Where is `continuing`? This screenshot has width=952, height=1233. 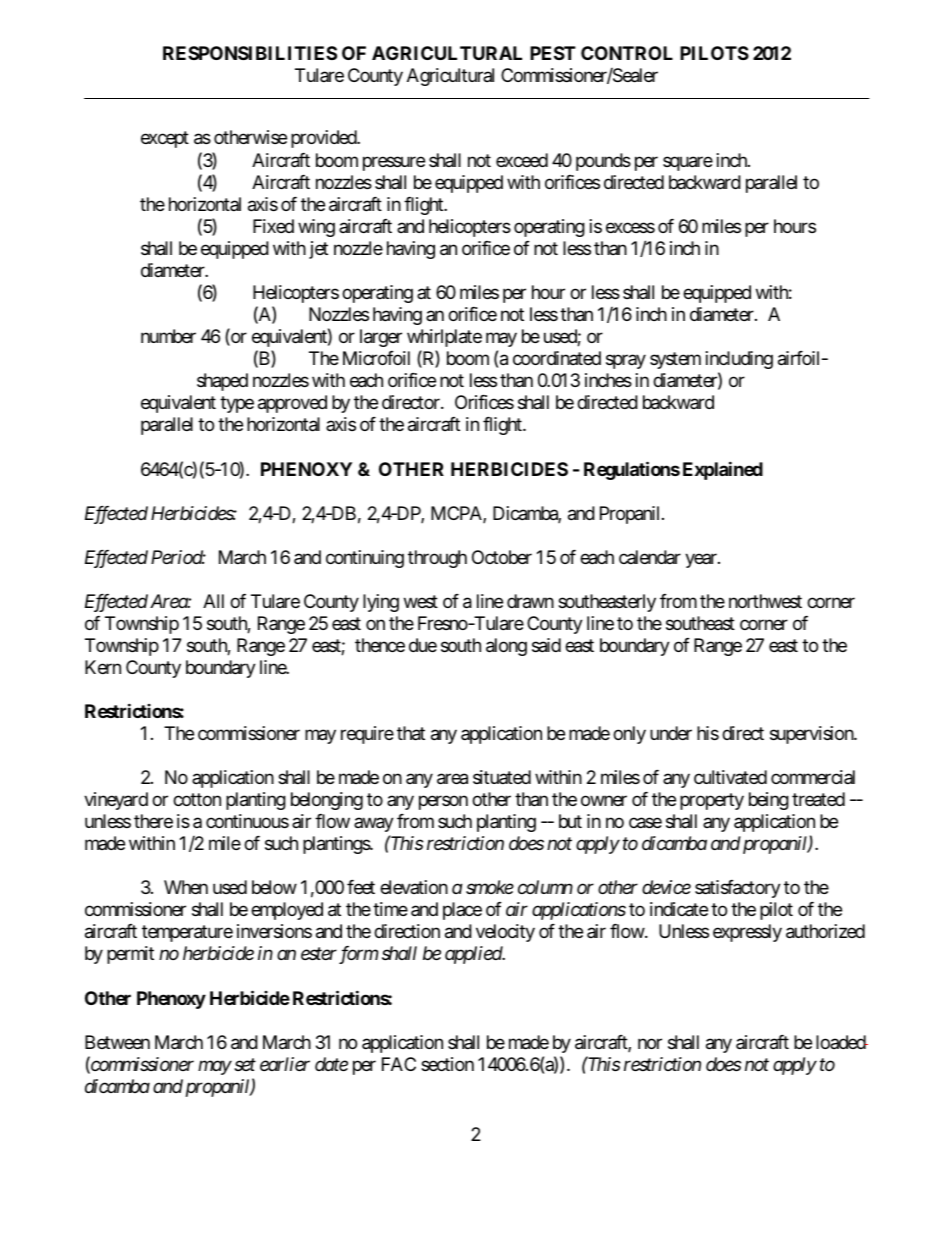 continuing is located at coordinates (365, 559).
